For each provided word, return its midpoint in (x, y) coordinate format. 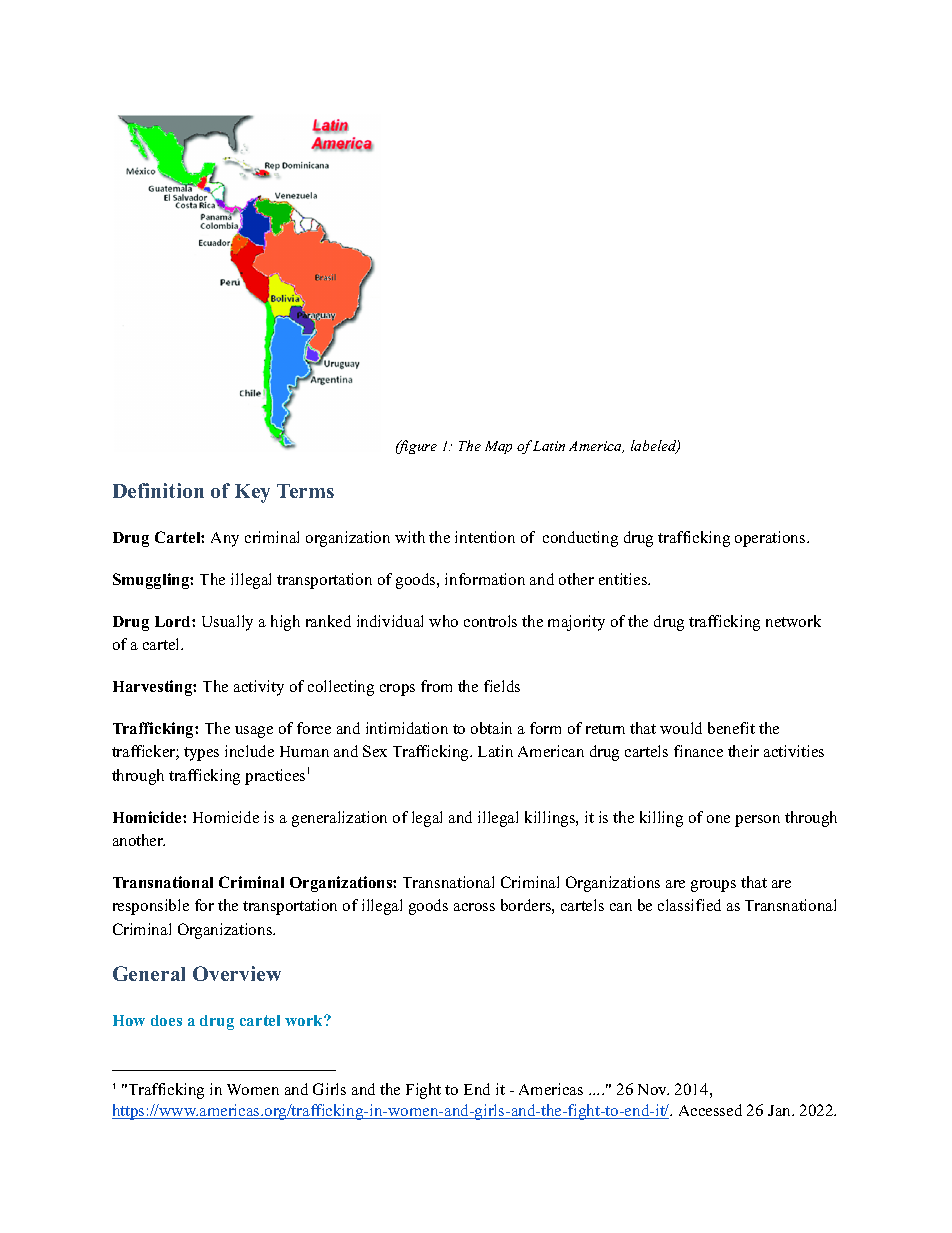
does (166, 1020)
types (201, 754)
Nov (653, 1089)
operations (771, 539)
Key (252, 493)
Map (498, 447)
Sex (375, 751)
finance (698, 751)
